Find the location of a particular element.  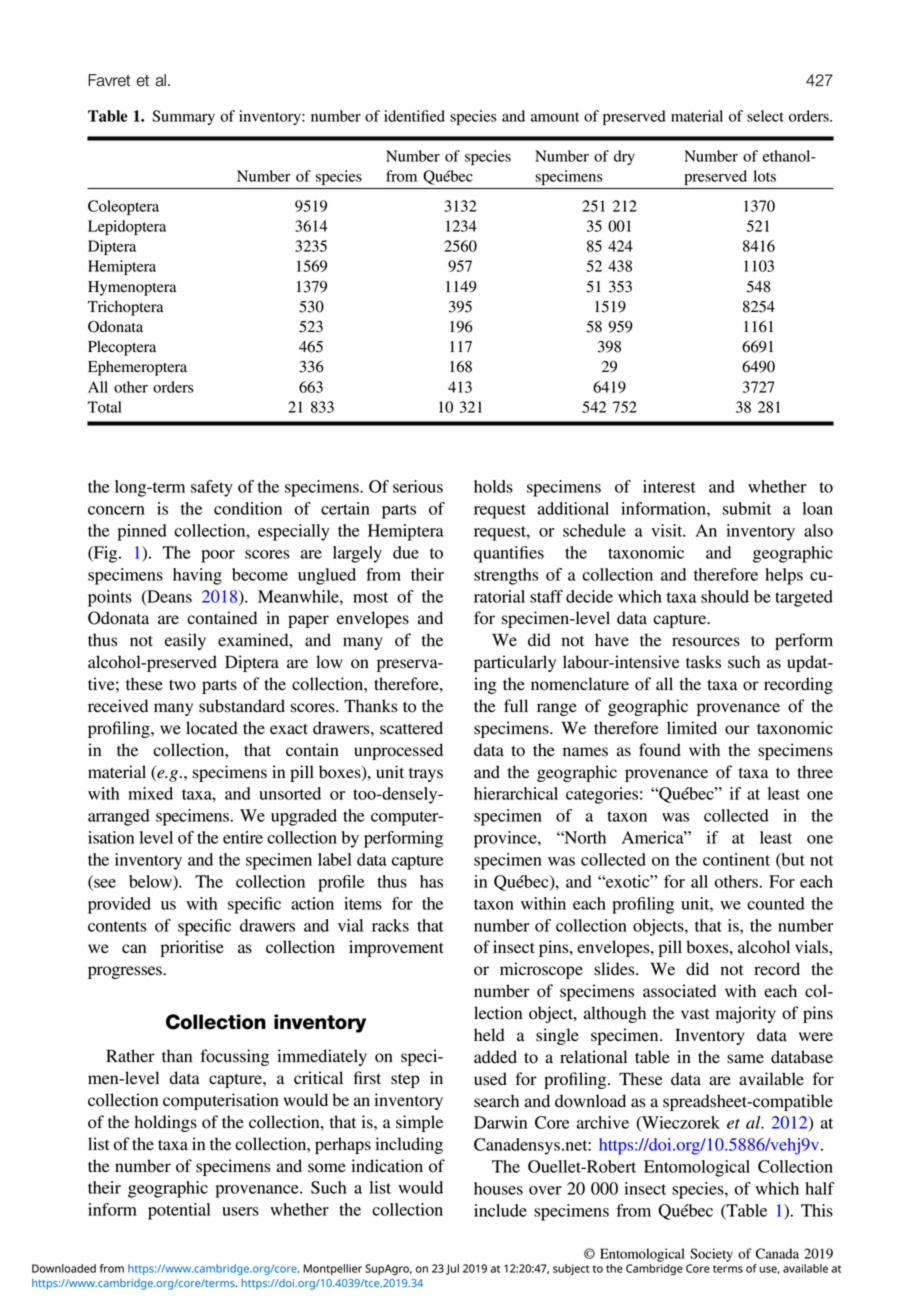

improvement is located at coordinates (396, 948).
